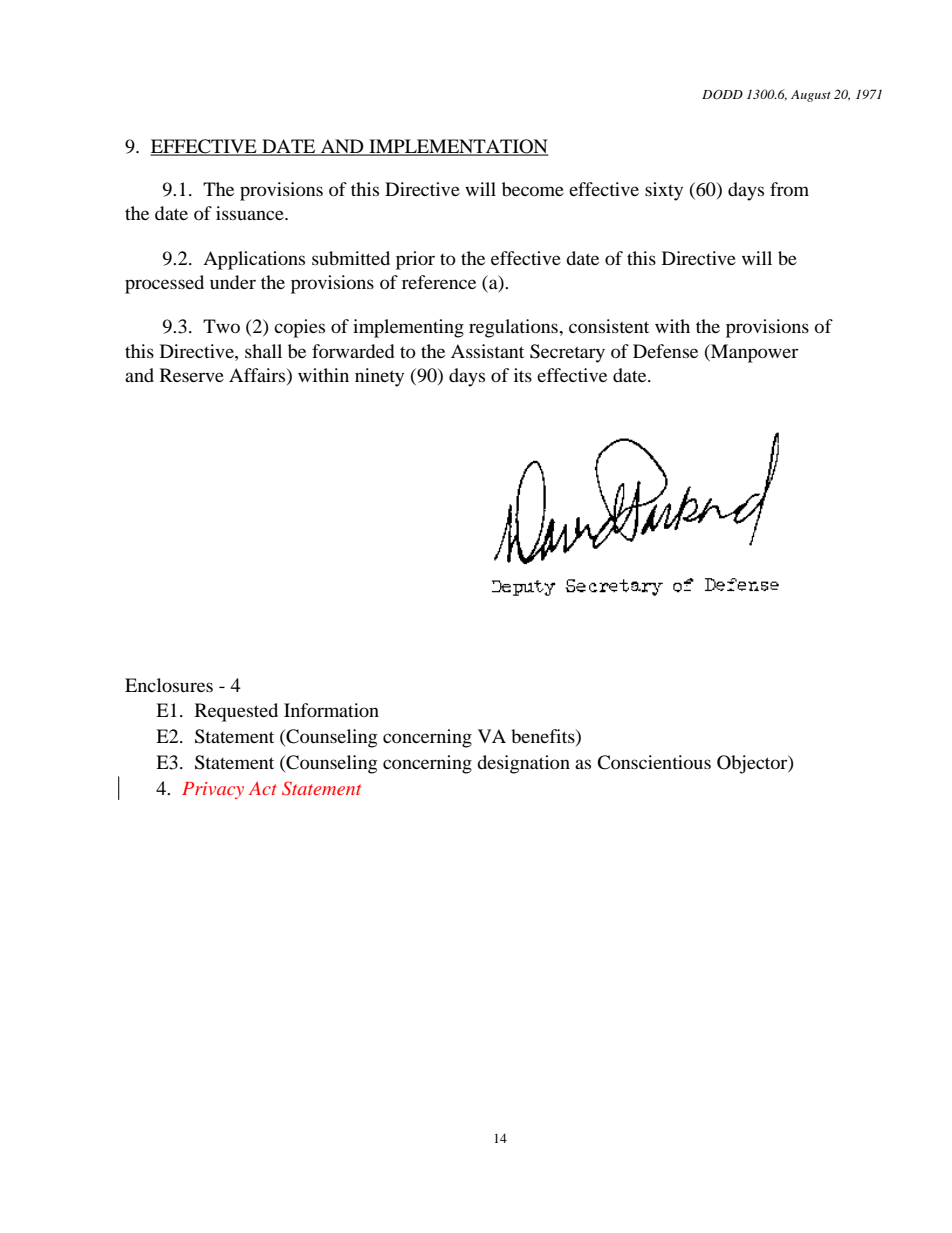 The height and width of the screenshot is (1233, 952). What do you see at coordinates (722, 95) in the screenshot?
I see `DODD` at bounding box center [722, 95].
